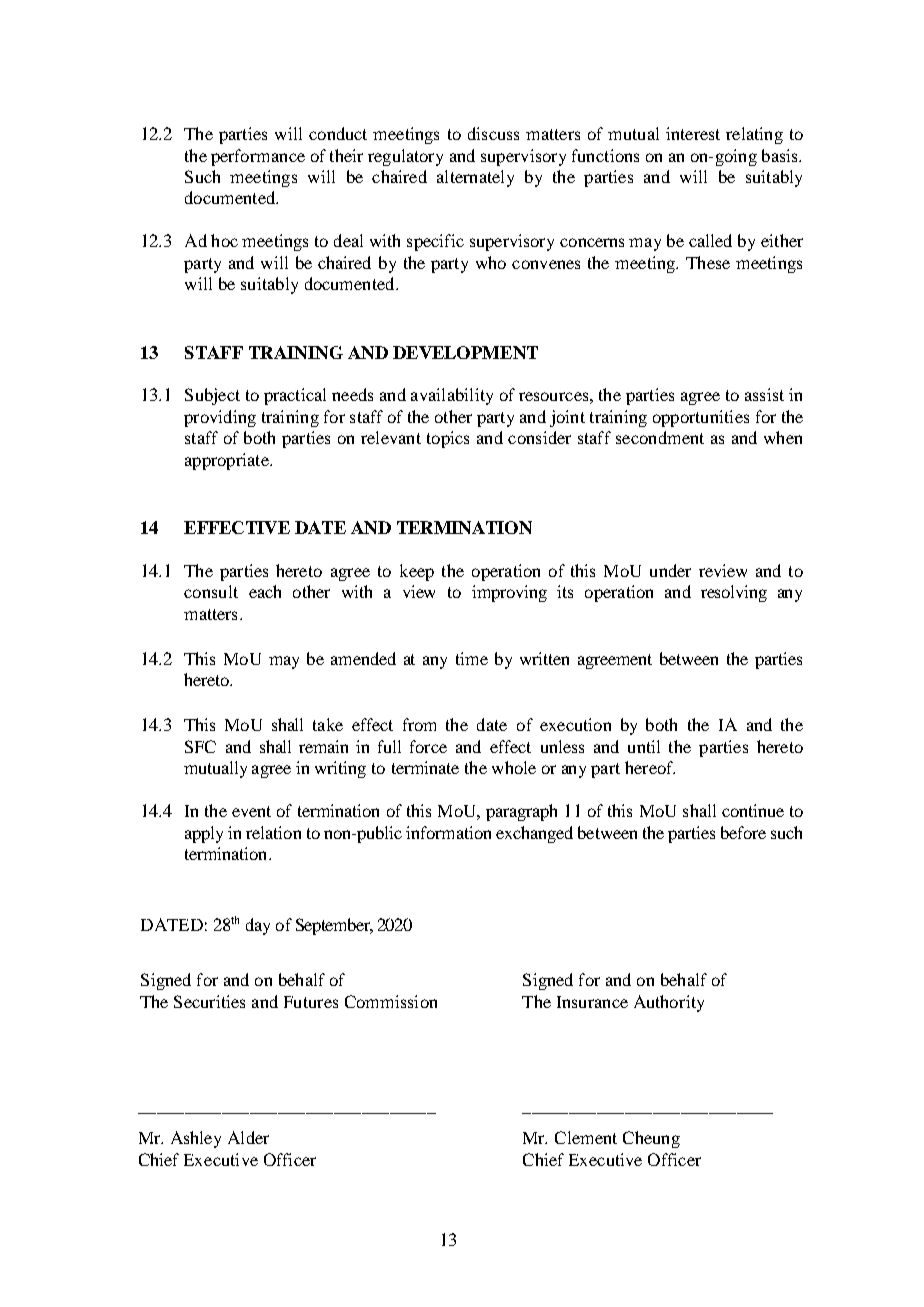 This screenshot has width=924, height=1307. I want to click on alternately, so click(475, 178).
